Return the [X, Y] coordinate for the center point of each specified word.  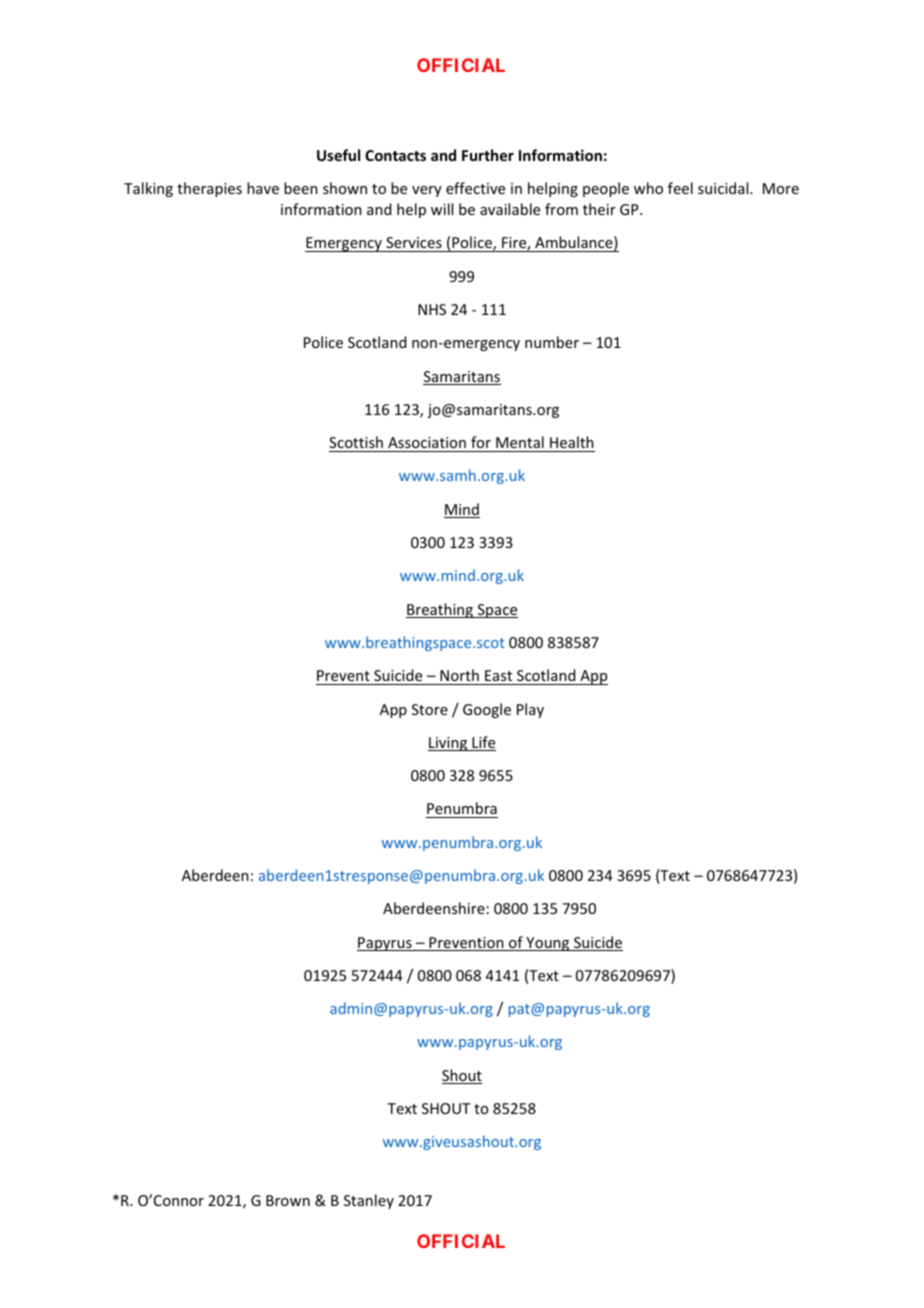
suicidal [724, 188]
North [459, 675]
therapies [209, 189]
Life [483, 743]
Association [427, 442]
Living [449, 744]
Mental [520, 442]
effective [475, 188]
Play [530, 710]
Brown [288, 1200]
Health [572, 442]
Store [430, 709]
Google [487, 710]
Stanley [369, 1201]
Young [548, 944]
